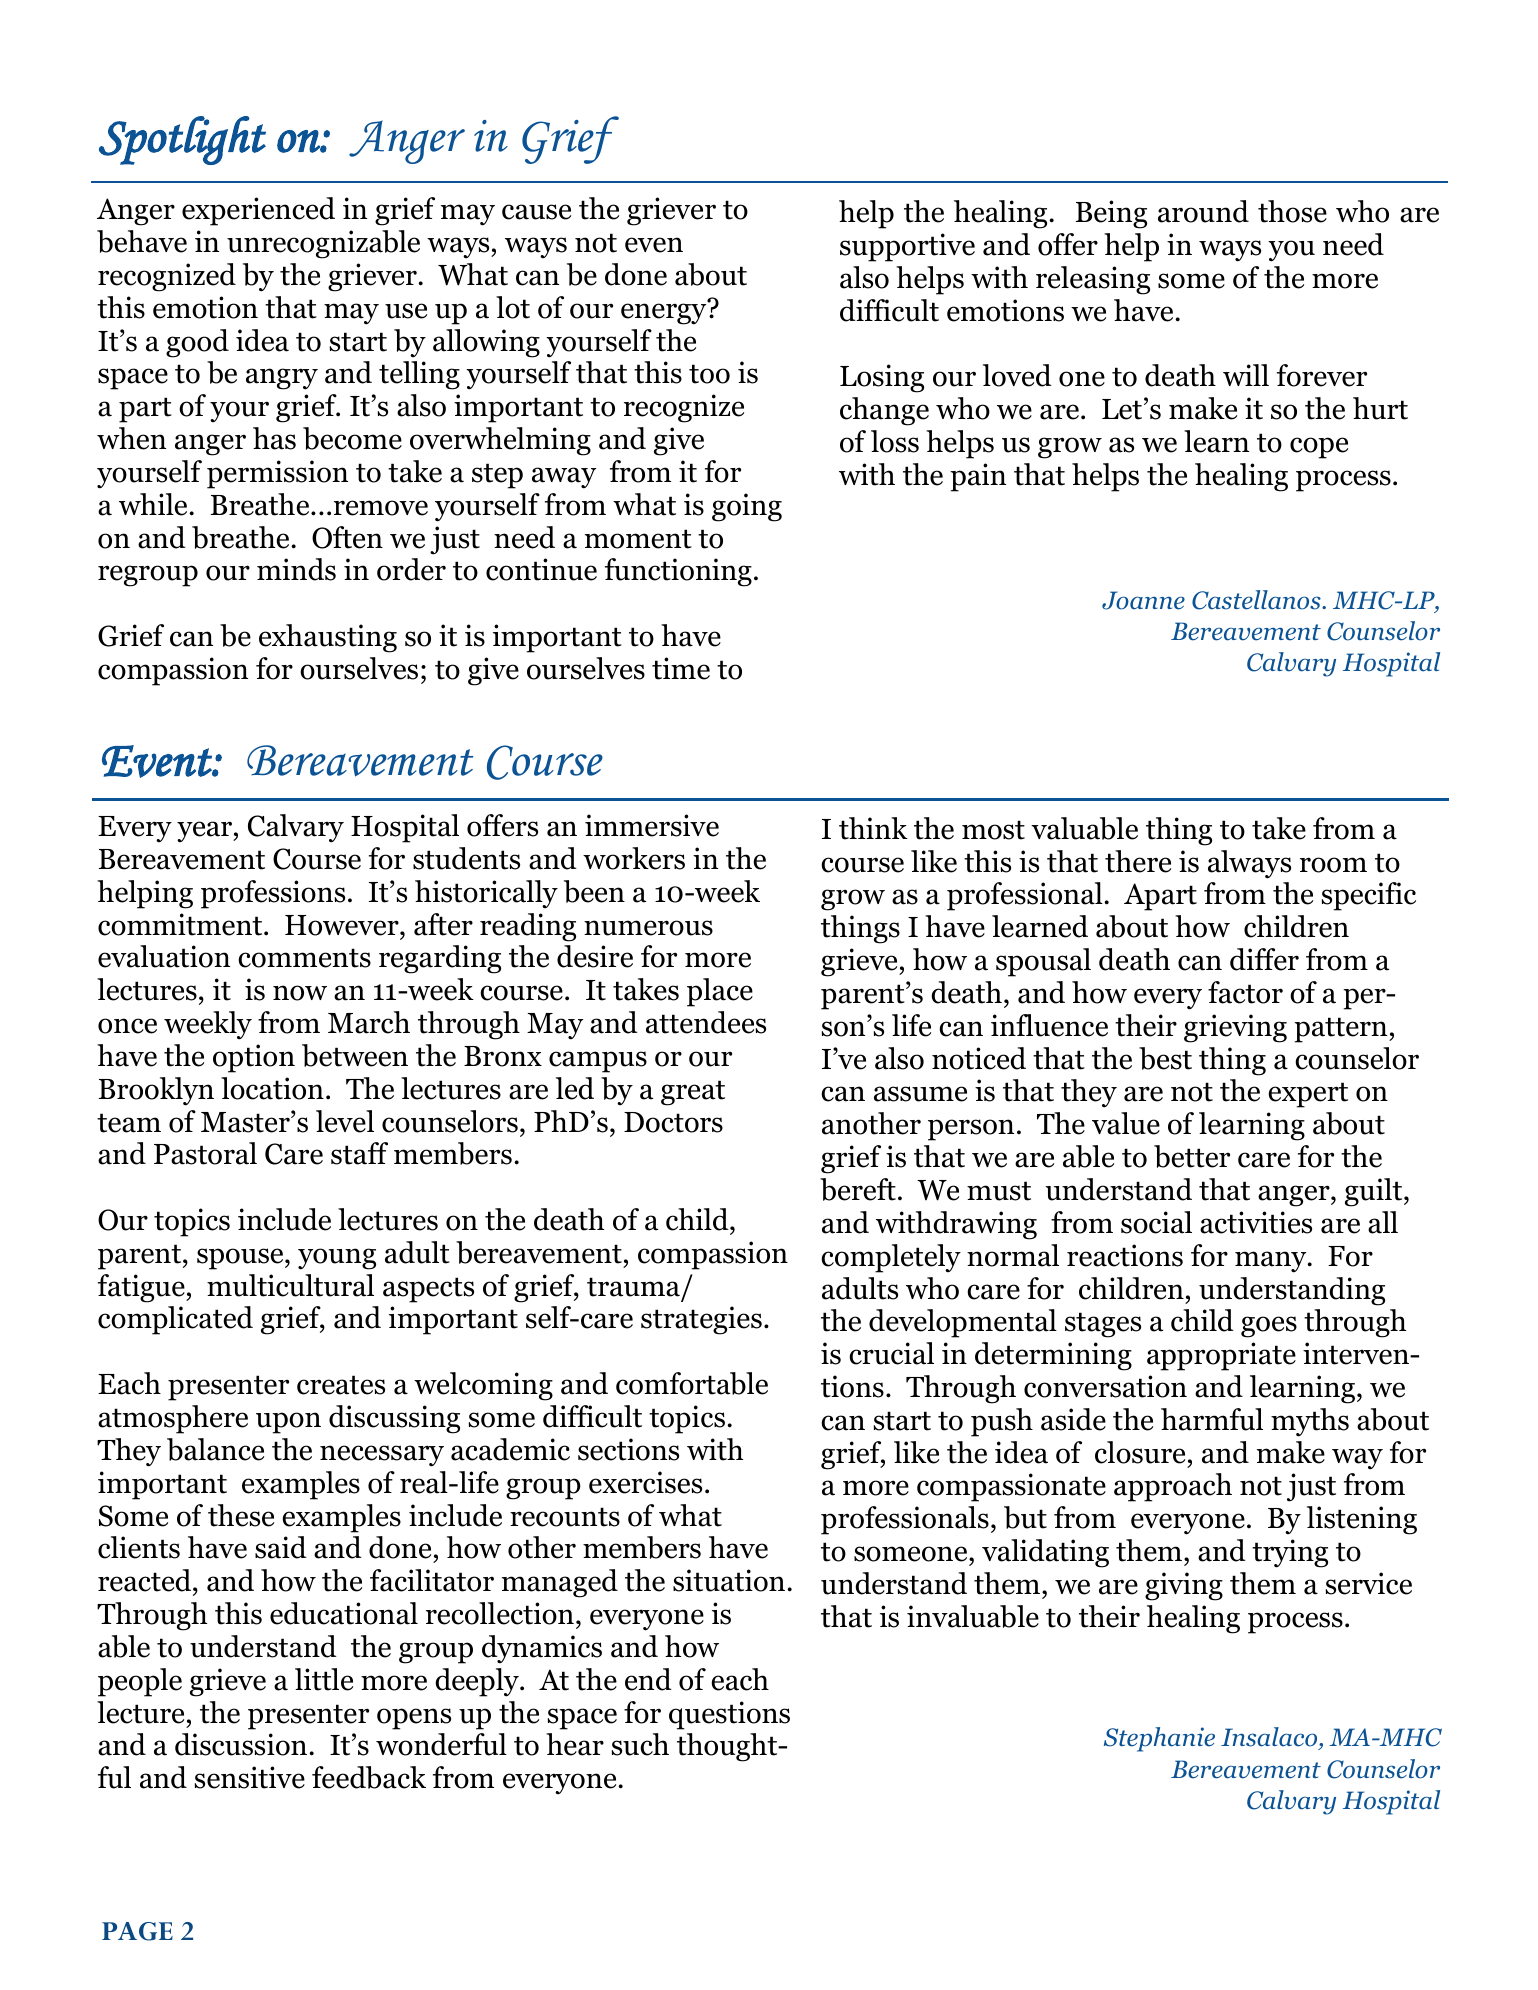 Image resolution: width=1538 pixels, height=1990 pixels. I want to click on strategies, so click(701, 1320).
